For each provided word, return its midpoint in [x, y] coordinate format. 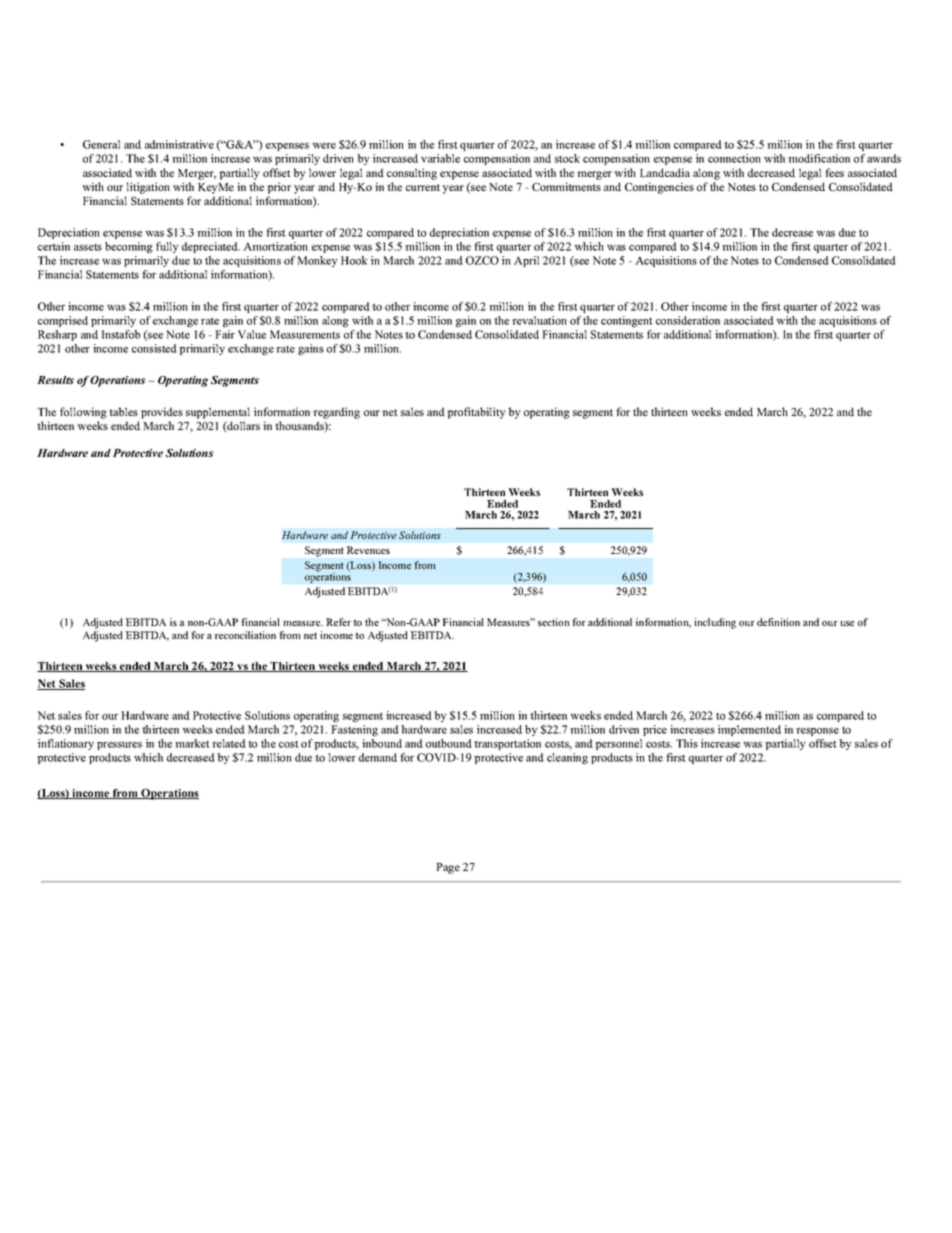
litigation [148, 188]
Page [448, 868]
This [687, 743]
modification [819, 158]
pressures [119, 746]
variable [440, 158]
